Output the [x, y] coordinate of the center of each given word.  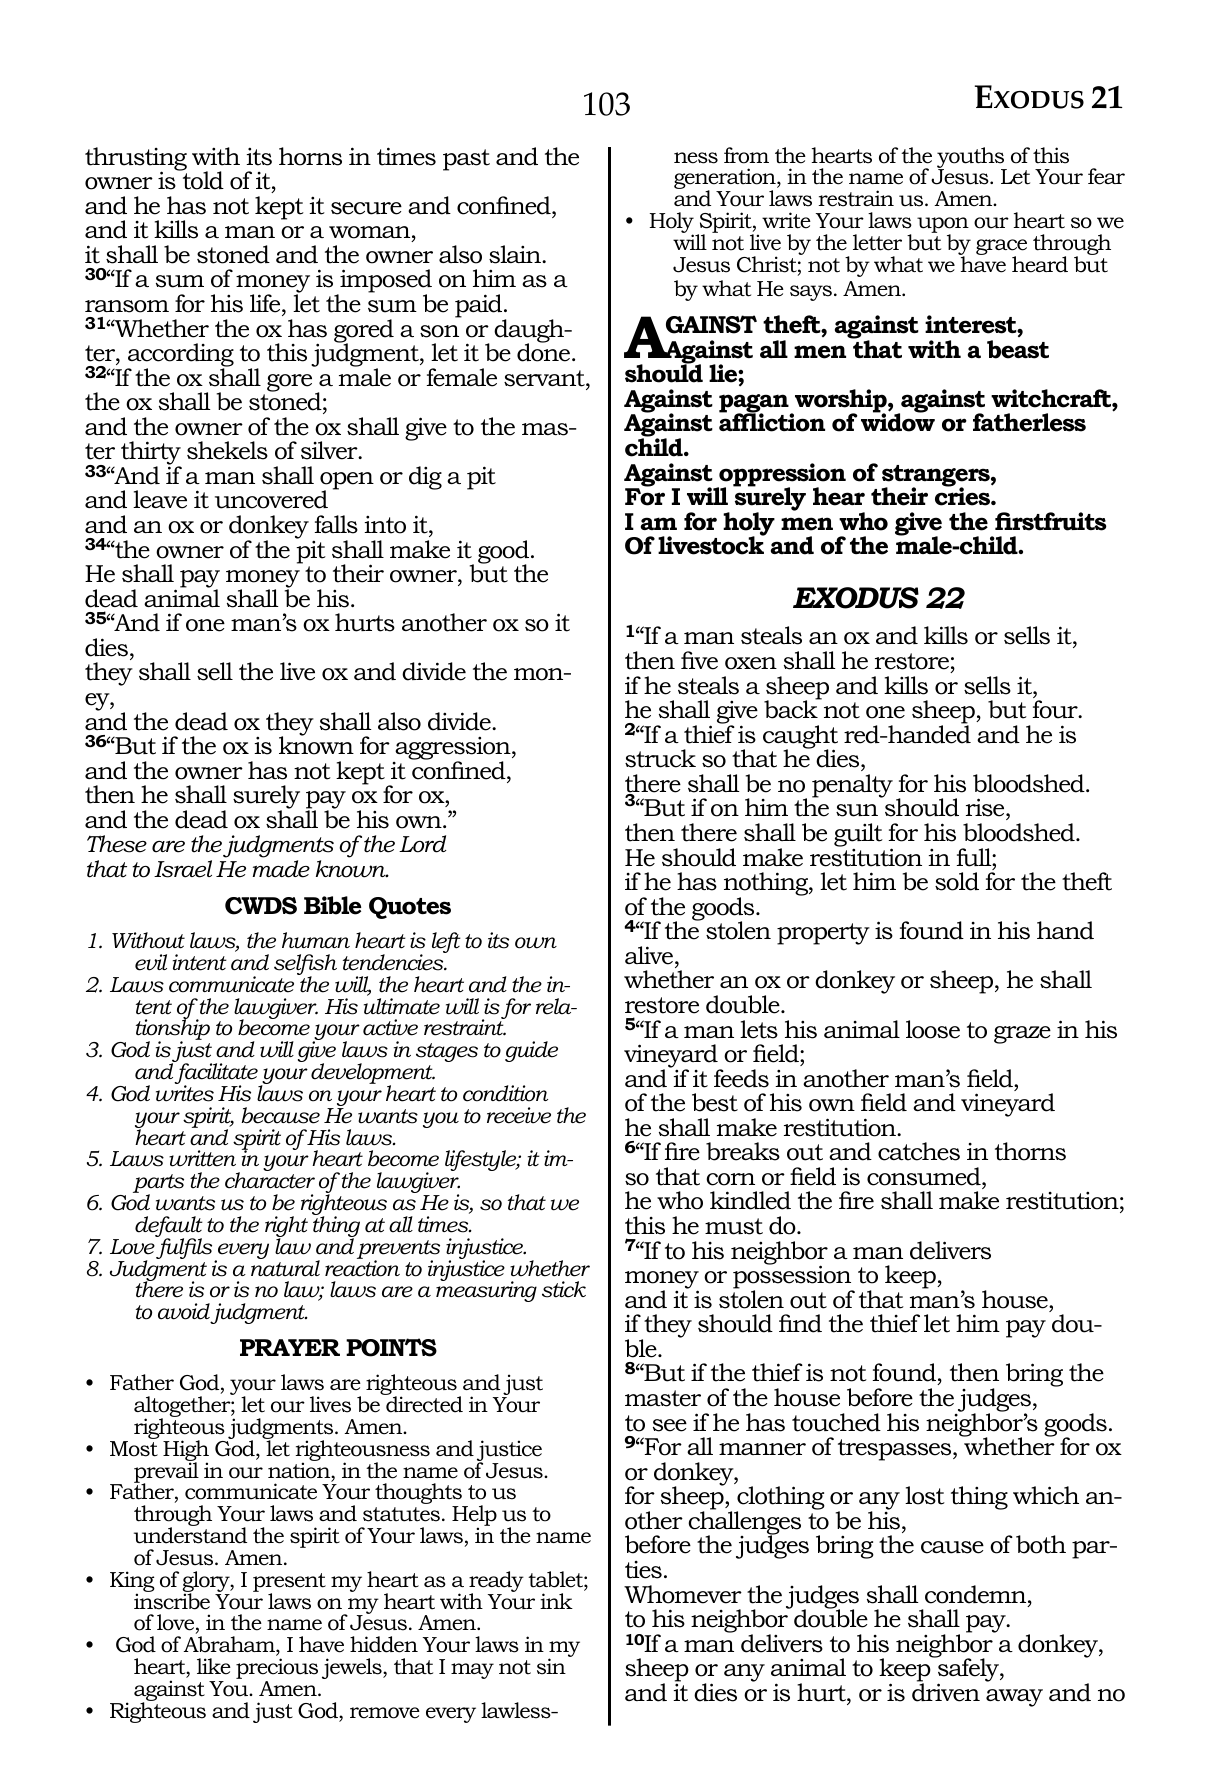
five [699, 660]
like [214, 1666]
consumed [925, 1176]
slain [516, 254]
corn [730, 1179]
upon [943, 226]
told [202, 180]
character [270, 1180]
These [117, 844]
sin [551, 1666]
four [1056, 709]
